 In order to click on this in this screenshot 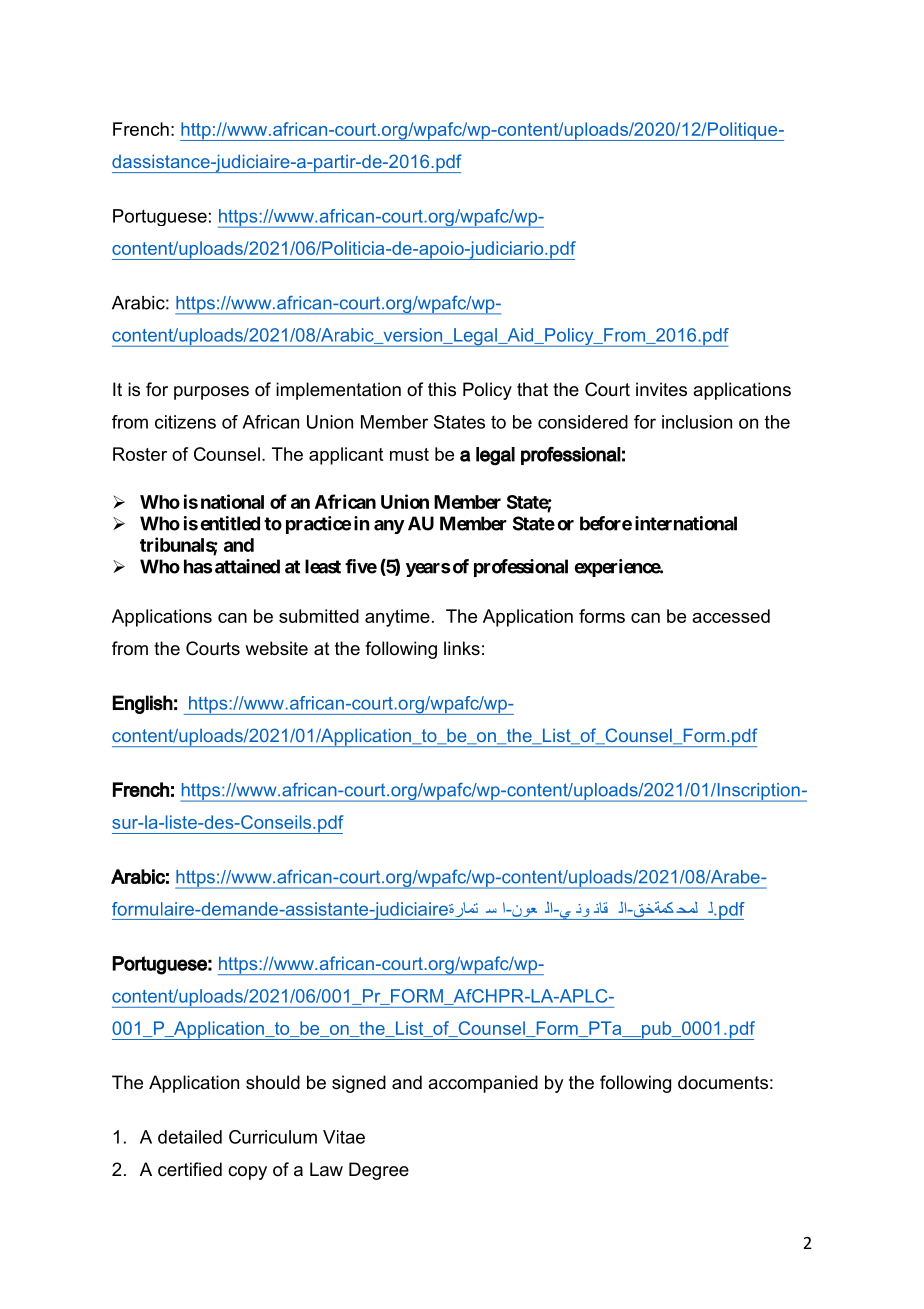, I will do `click(442, 389)`.
